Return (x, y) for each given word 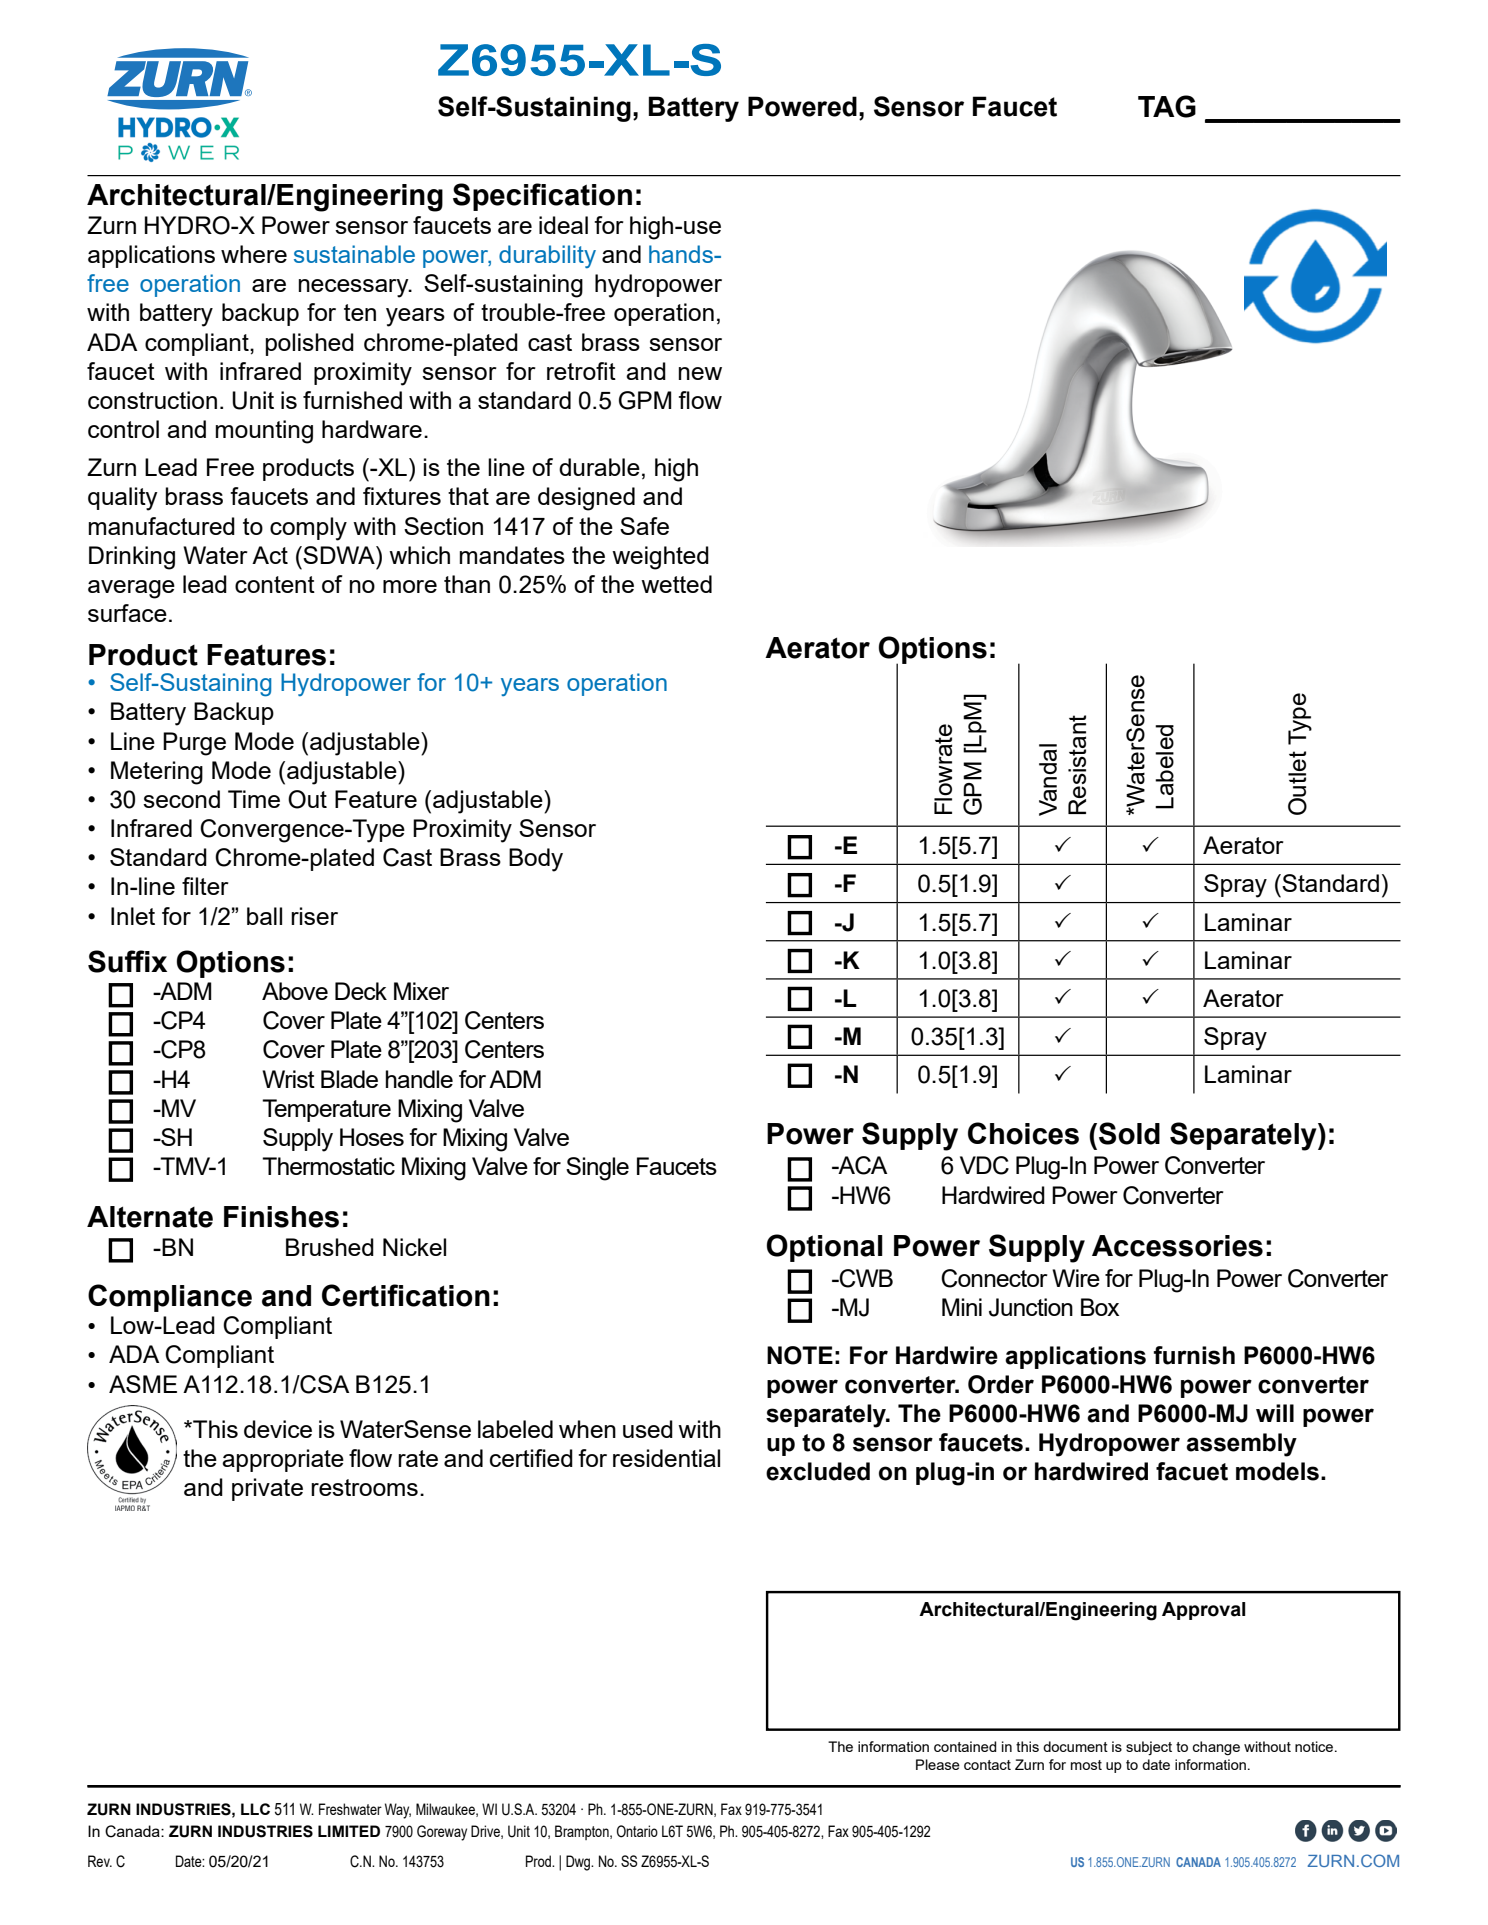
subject (1149, 1748)
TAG (1167, 106)
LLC (255, 1809)
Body (536, 860)
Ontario (637, 1831)
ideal (563, 225)
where (254, 254)
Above (295, 991)
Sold (1129, 1133)
